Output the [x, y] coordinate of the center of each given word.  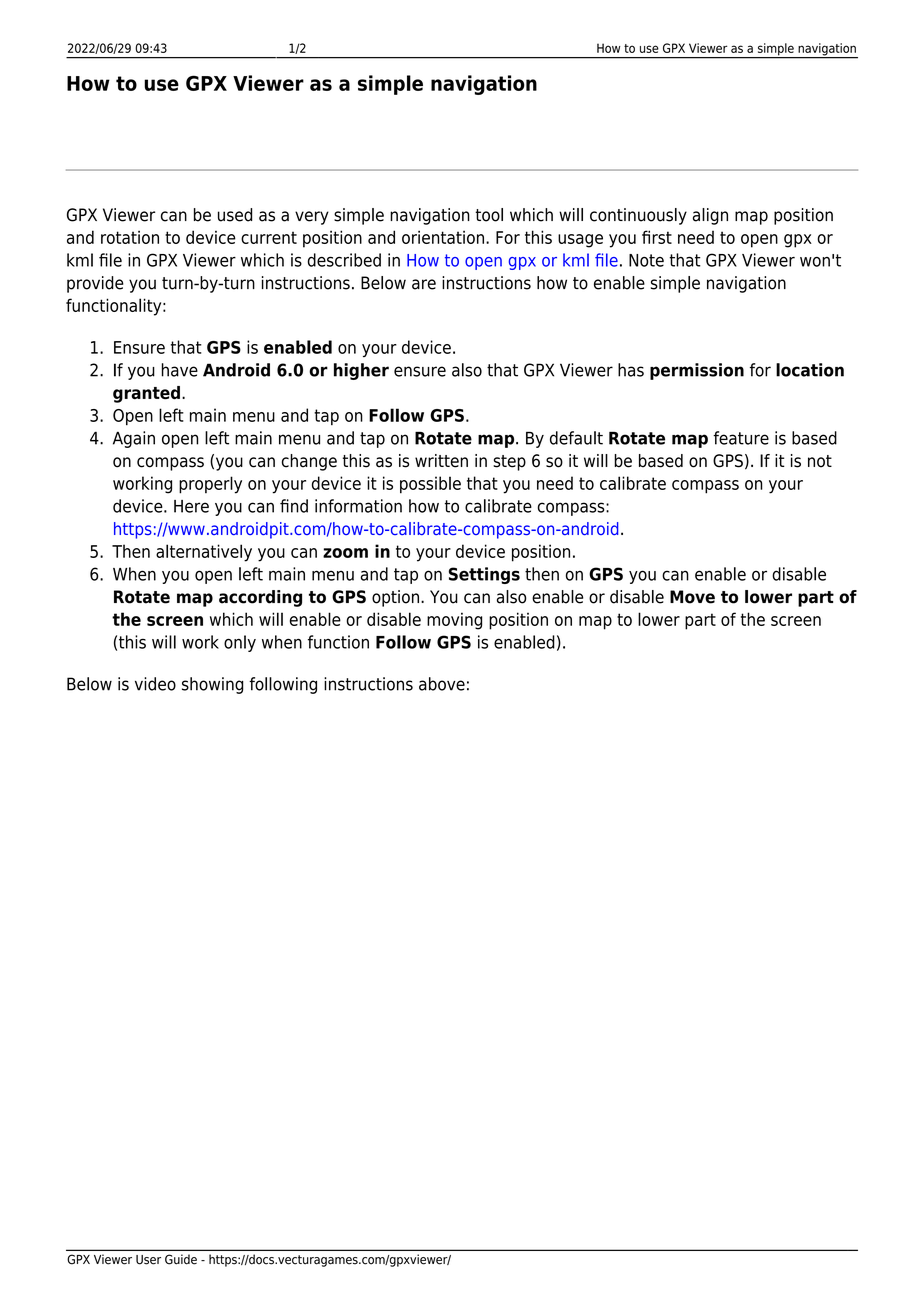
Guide [181, 1259]
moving [454, 621]
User [148, 1260]
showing [212, 685]
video [155, 684]
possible [430, 485]
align [710, 216]
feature [741, 438]
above [442, 684]
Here [191, 506]
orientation [443, 237]
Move [692, 597]
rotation [130, 237]
